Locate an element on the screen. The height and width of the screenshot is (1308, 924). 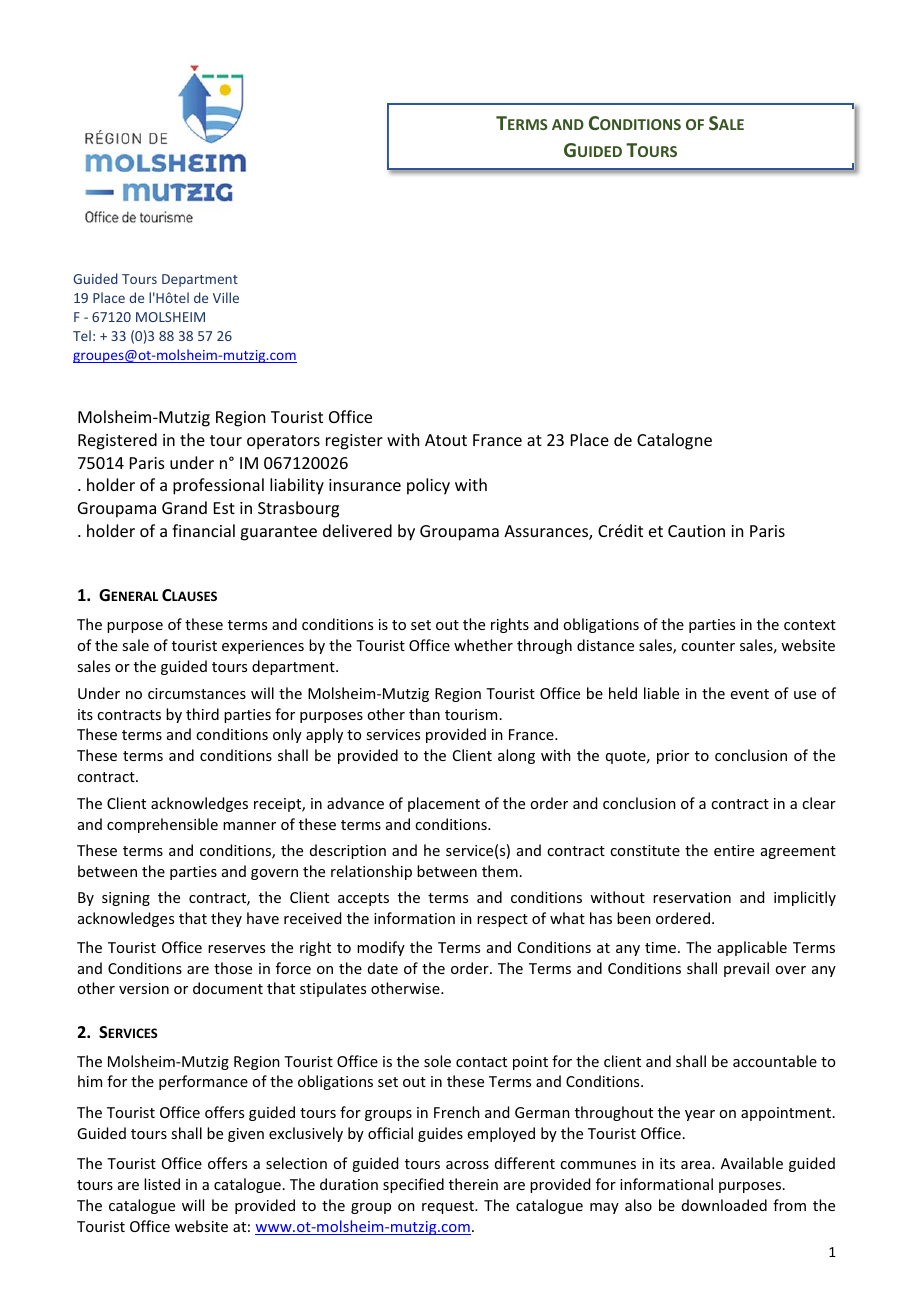
Caution is located at coordinates (696, 531).
